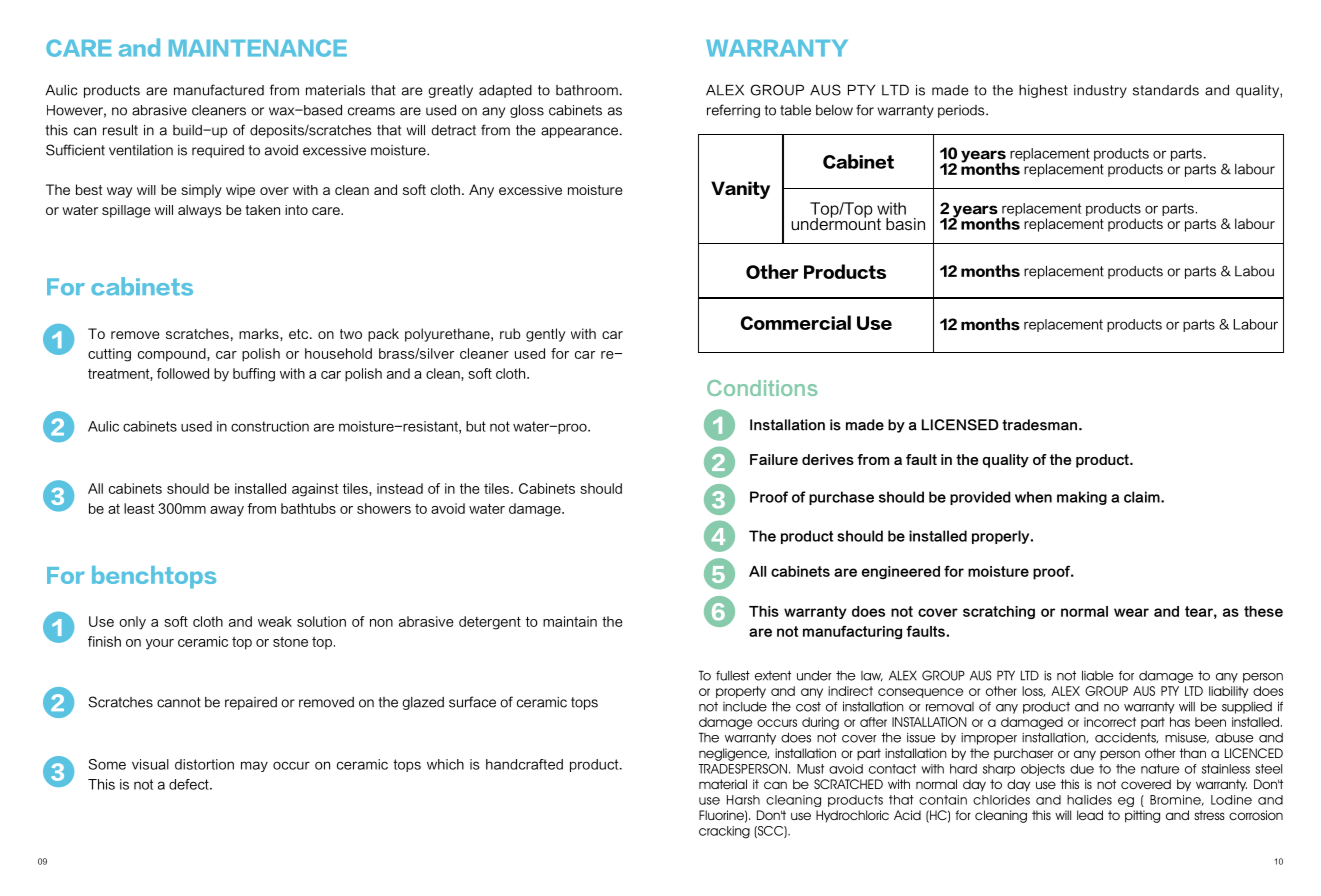 The image size is (1321, 896). I want to click on defect, so click(190, 784).
